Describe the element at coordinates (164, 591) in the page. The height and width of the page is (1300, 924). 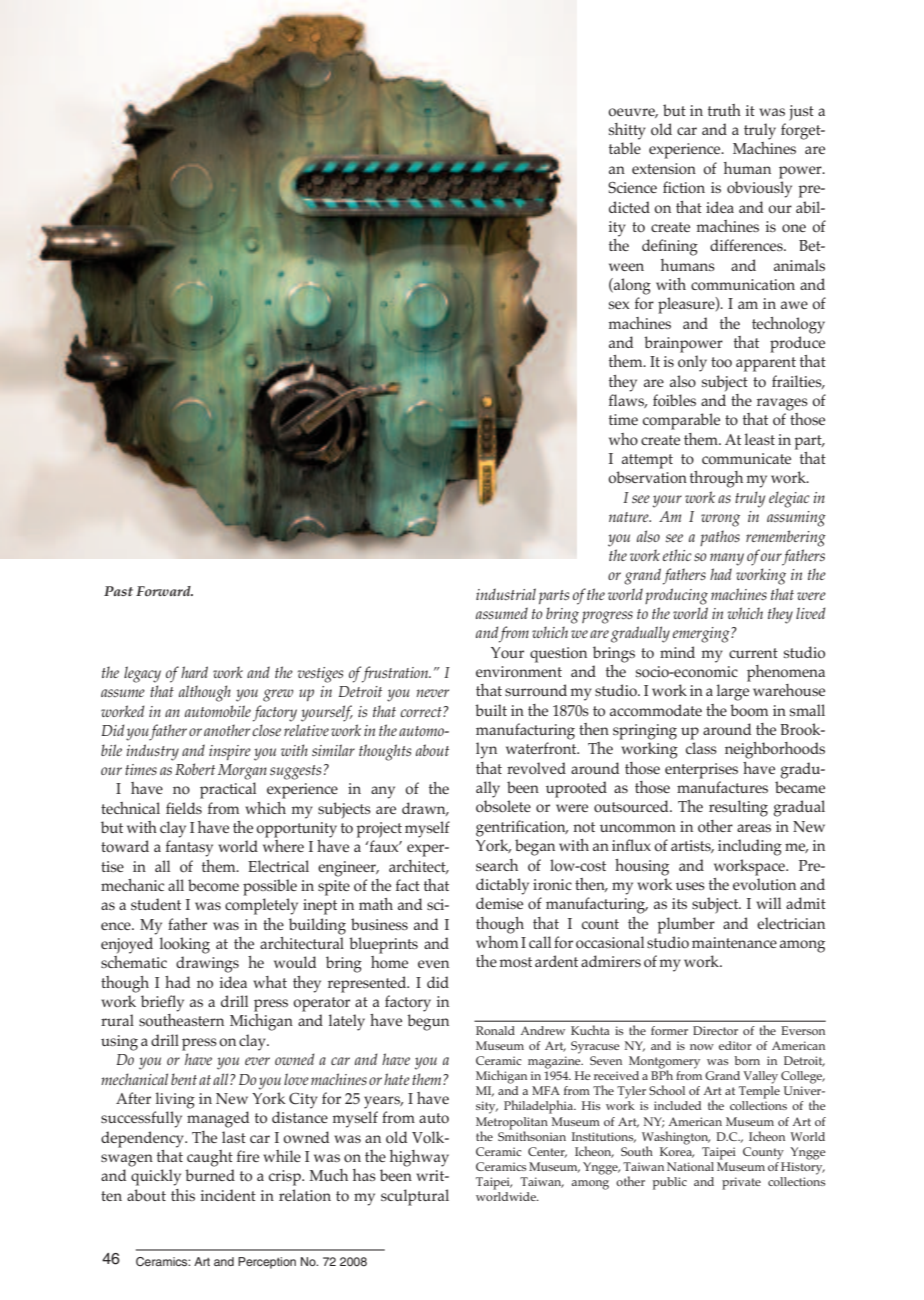
I see `Forward` at that location.
